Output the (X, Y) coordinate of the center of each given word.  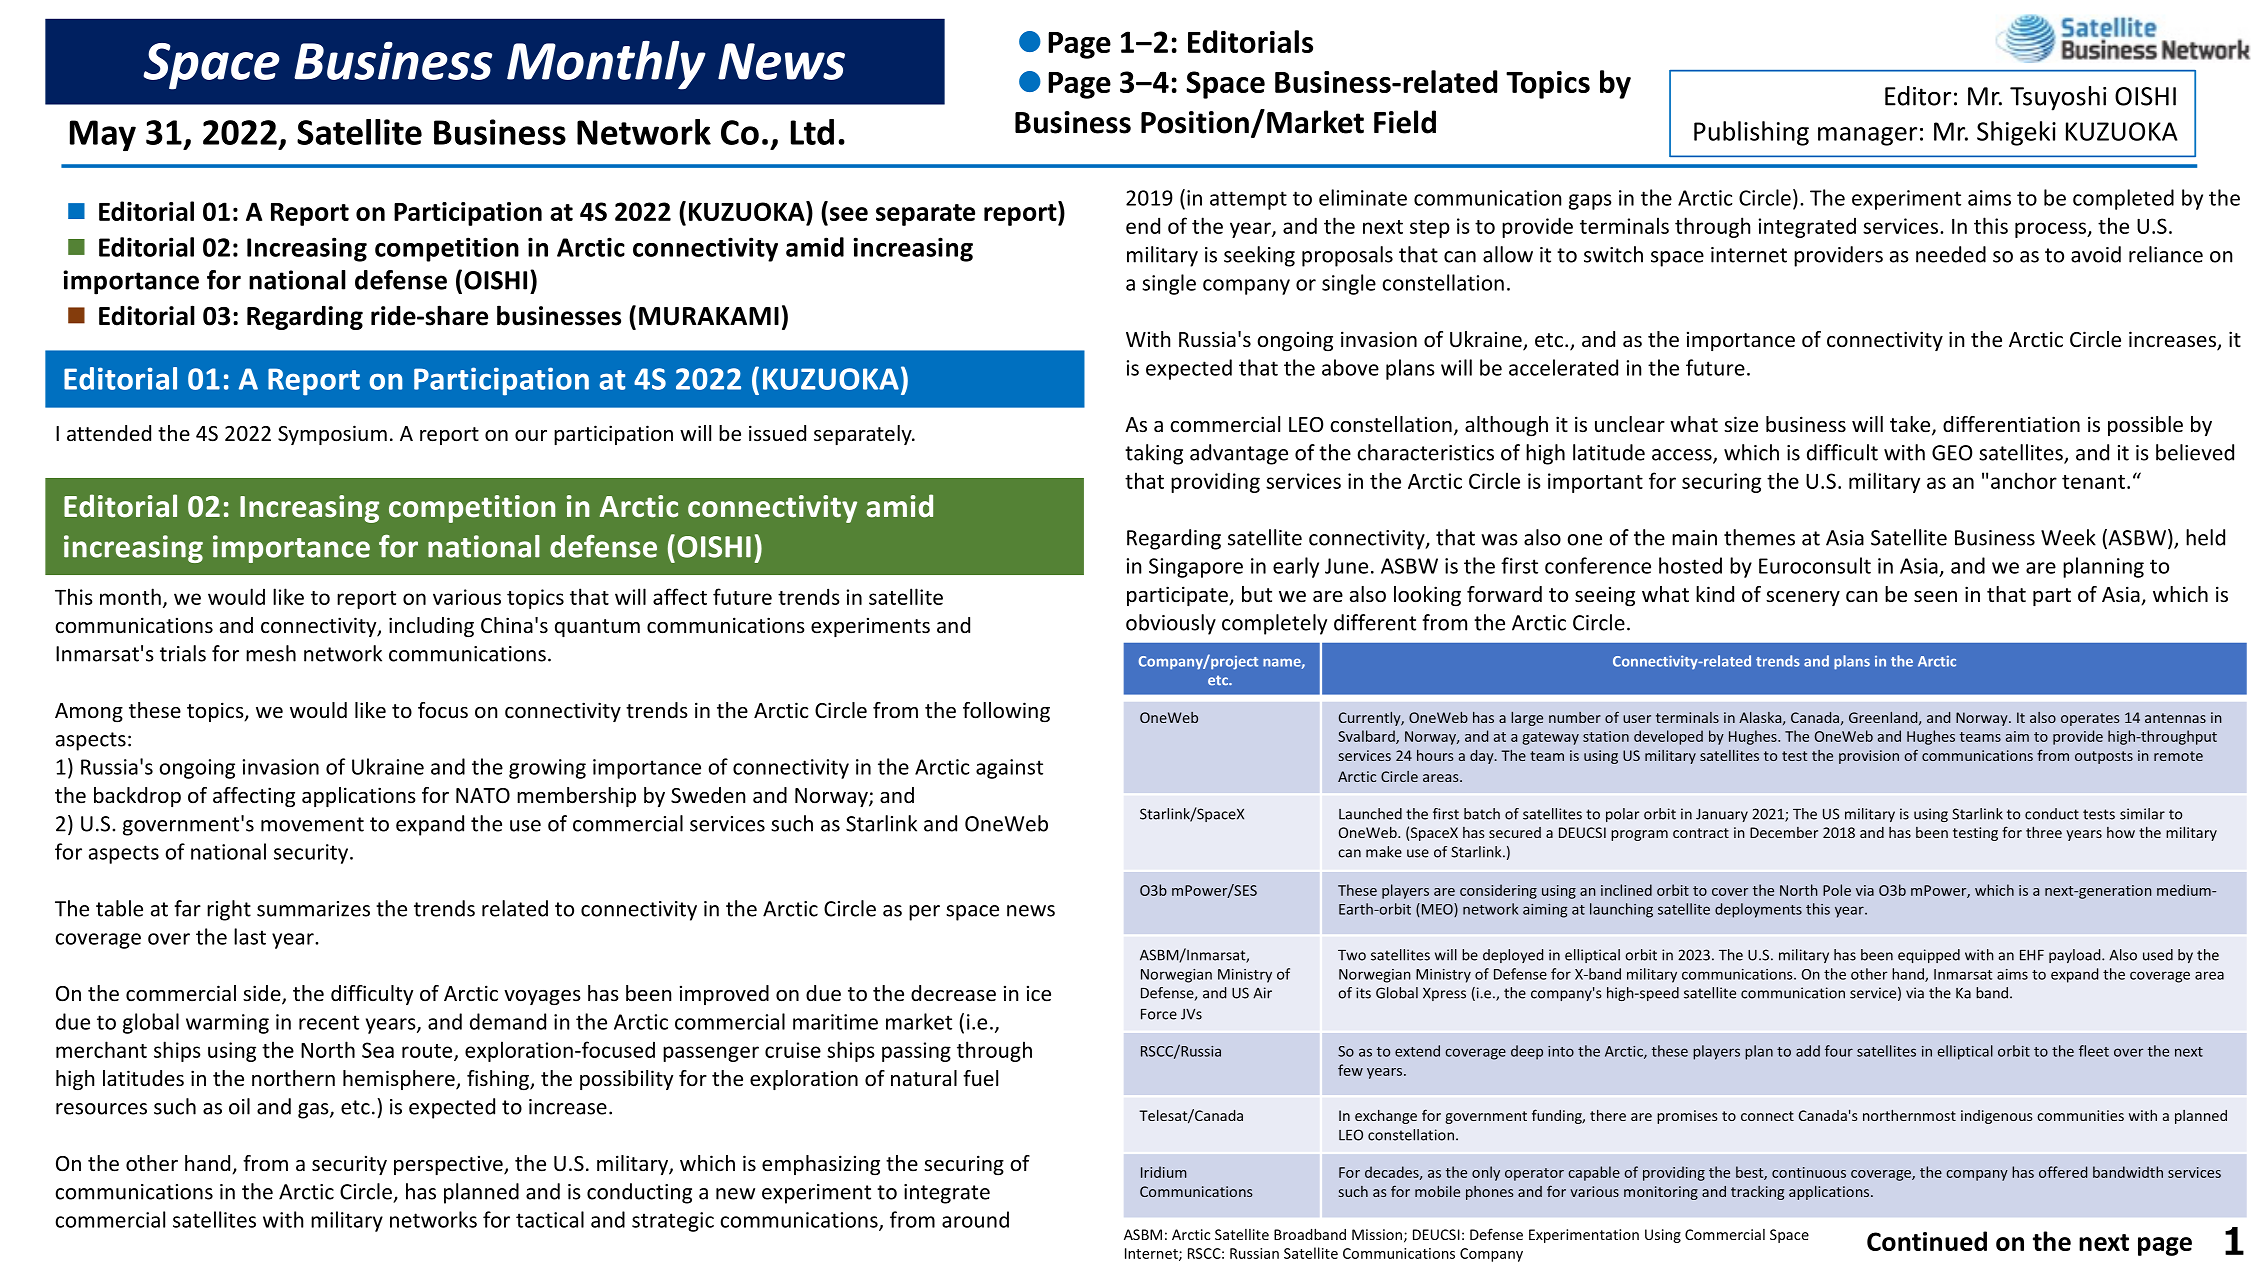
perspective (449, 1165)
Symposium (332, 435)
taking (1154, 454)
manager (1867, 136)
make (1384, 852)
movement (312, 824)
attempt (1248, 200)
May (103, 135)
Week (2068, 537)
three (2044, 832)
